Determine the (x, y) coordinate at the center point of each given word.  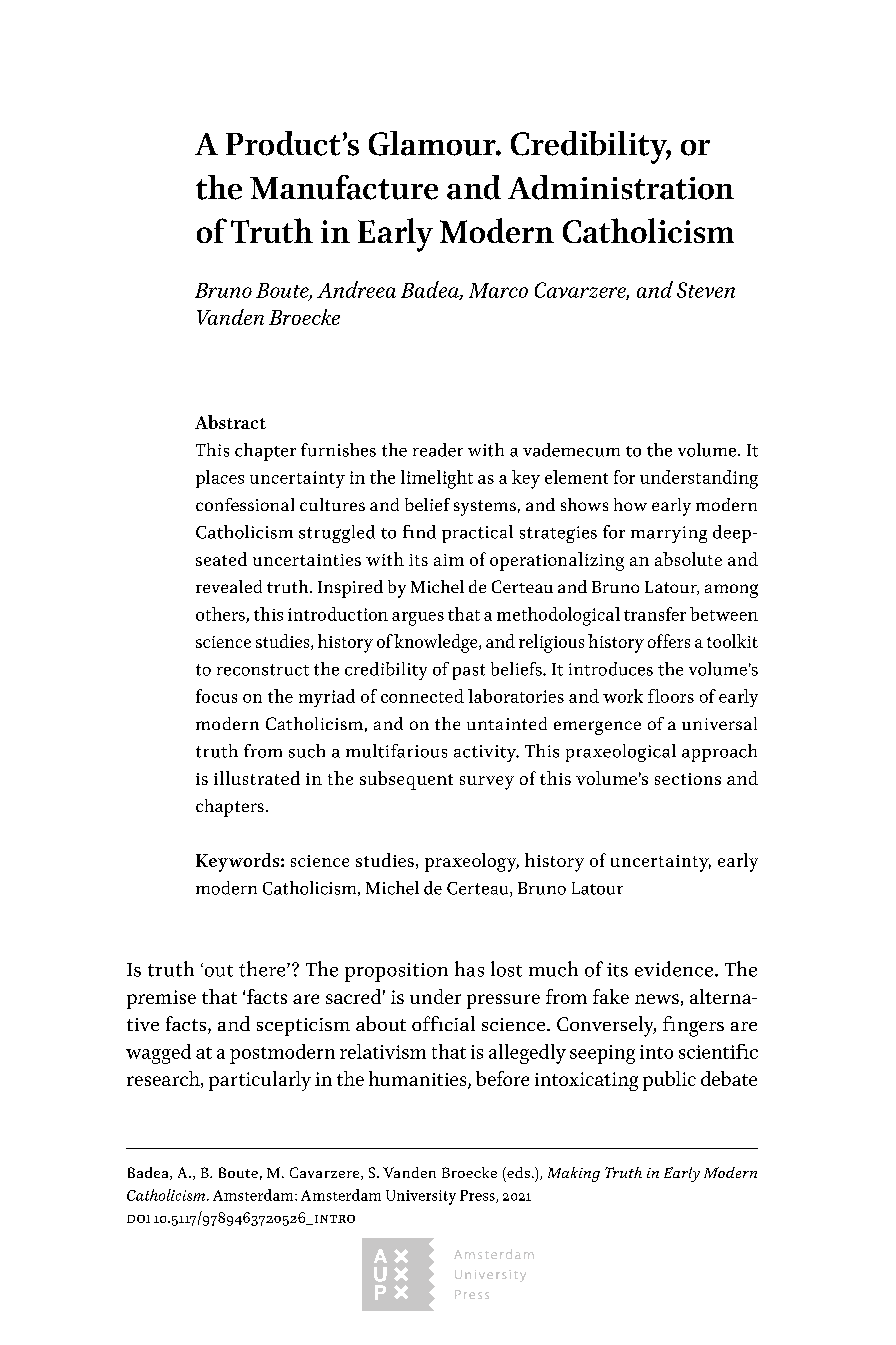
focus (216, 696)
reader (438, 450)
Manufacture (344, 187)
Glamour (433, 143)
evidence (675, 969)
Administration (621, 187)
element (576, 477)
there (263, 969)
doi (138, 1219)
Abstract (230, 422)
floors (671, 696)
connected (422, 696)
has (469, 969)
